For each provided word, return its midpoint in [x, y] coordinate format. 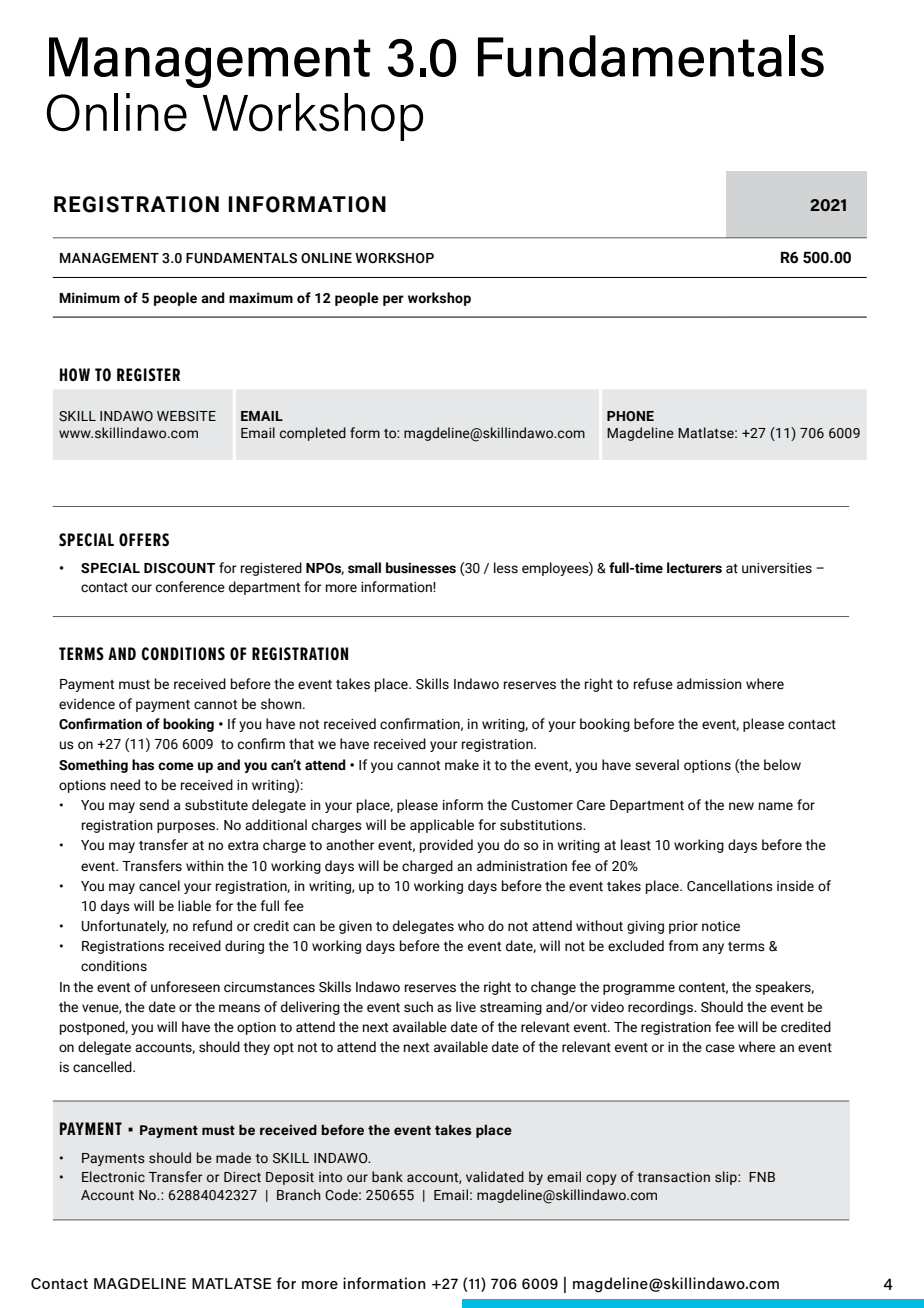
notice [721, 926]
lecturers [694, 568]
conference [190, 587]
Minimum [89, 298]
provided [446, 846]
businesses [421, 568]
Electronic [113, 1177]
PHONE [630, 416]
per [393, 300]
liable [194, 905]
